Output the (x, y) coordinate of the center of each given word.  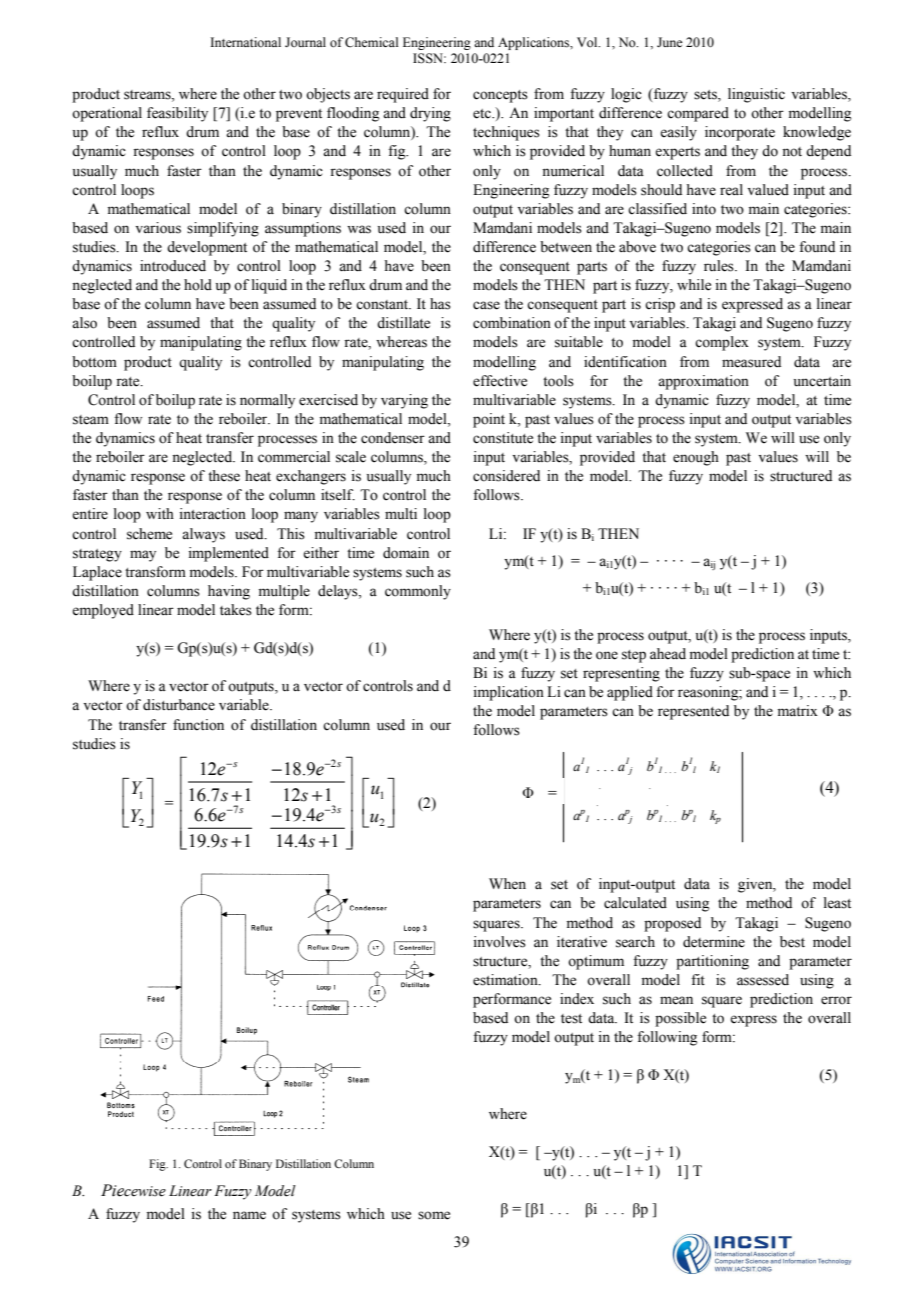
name (249, 1215)
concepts (500, 96)
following (667, 1038)
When (507, 884)
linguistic (756, 95)
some (434, 1215)
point (489, 420)
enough (696, 458)
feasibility (177, 114)
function (198, 725)
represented (693, 712)
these (224, 476)
